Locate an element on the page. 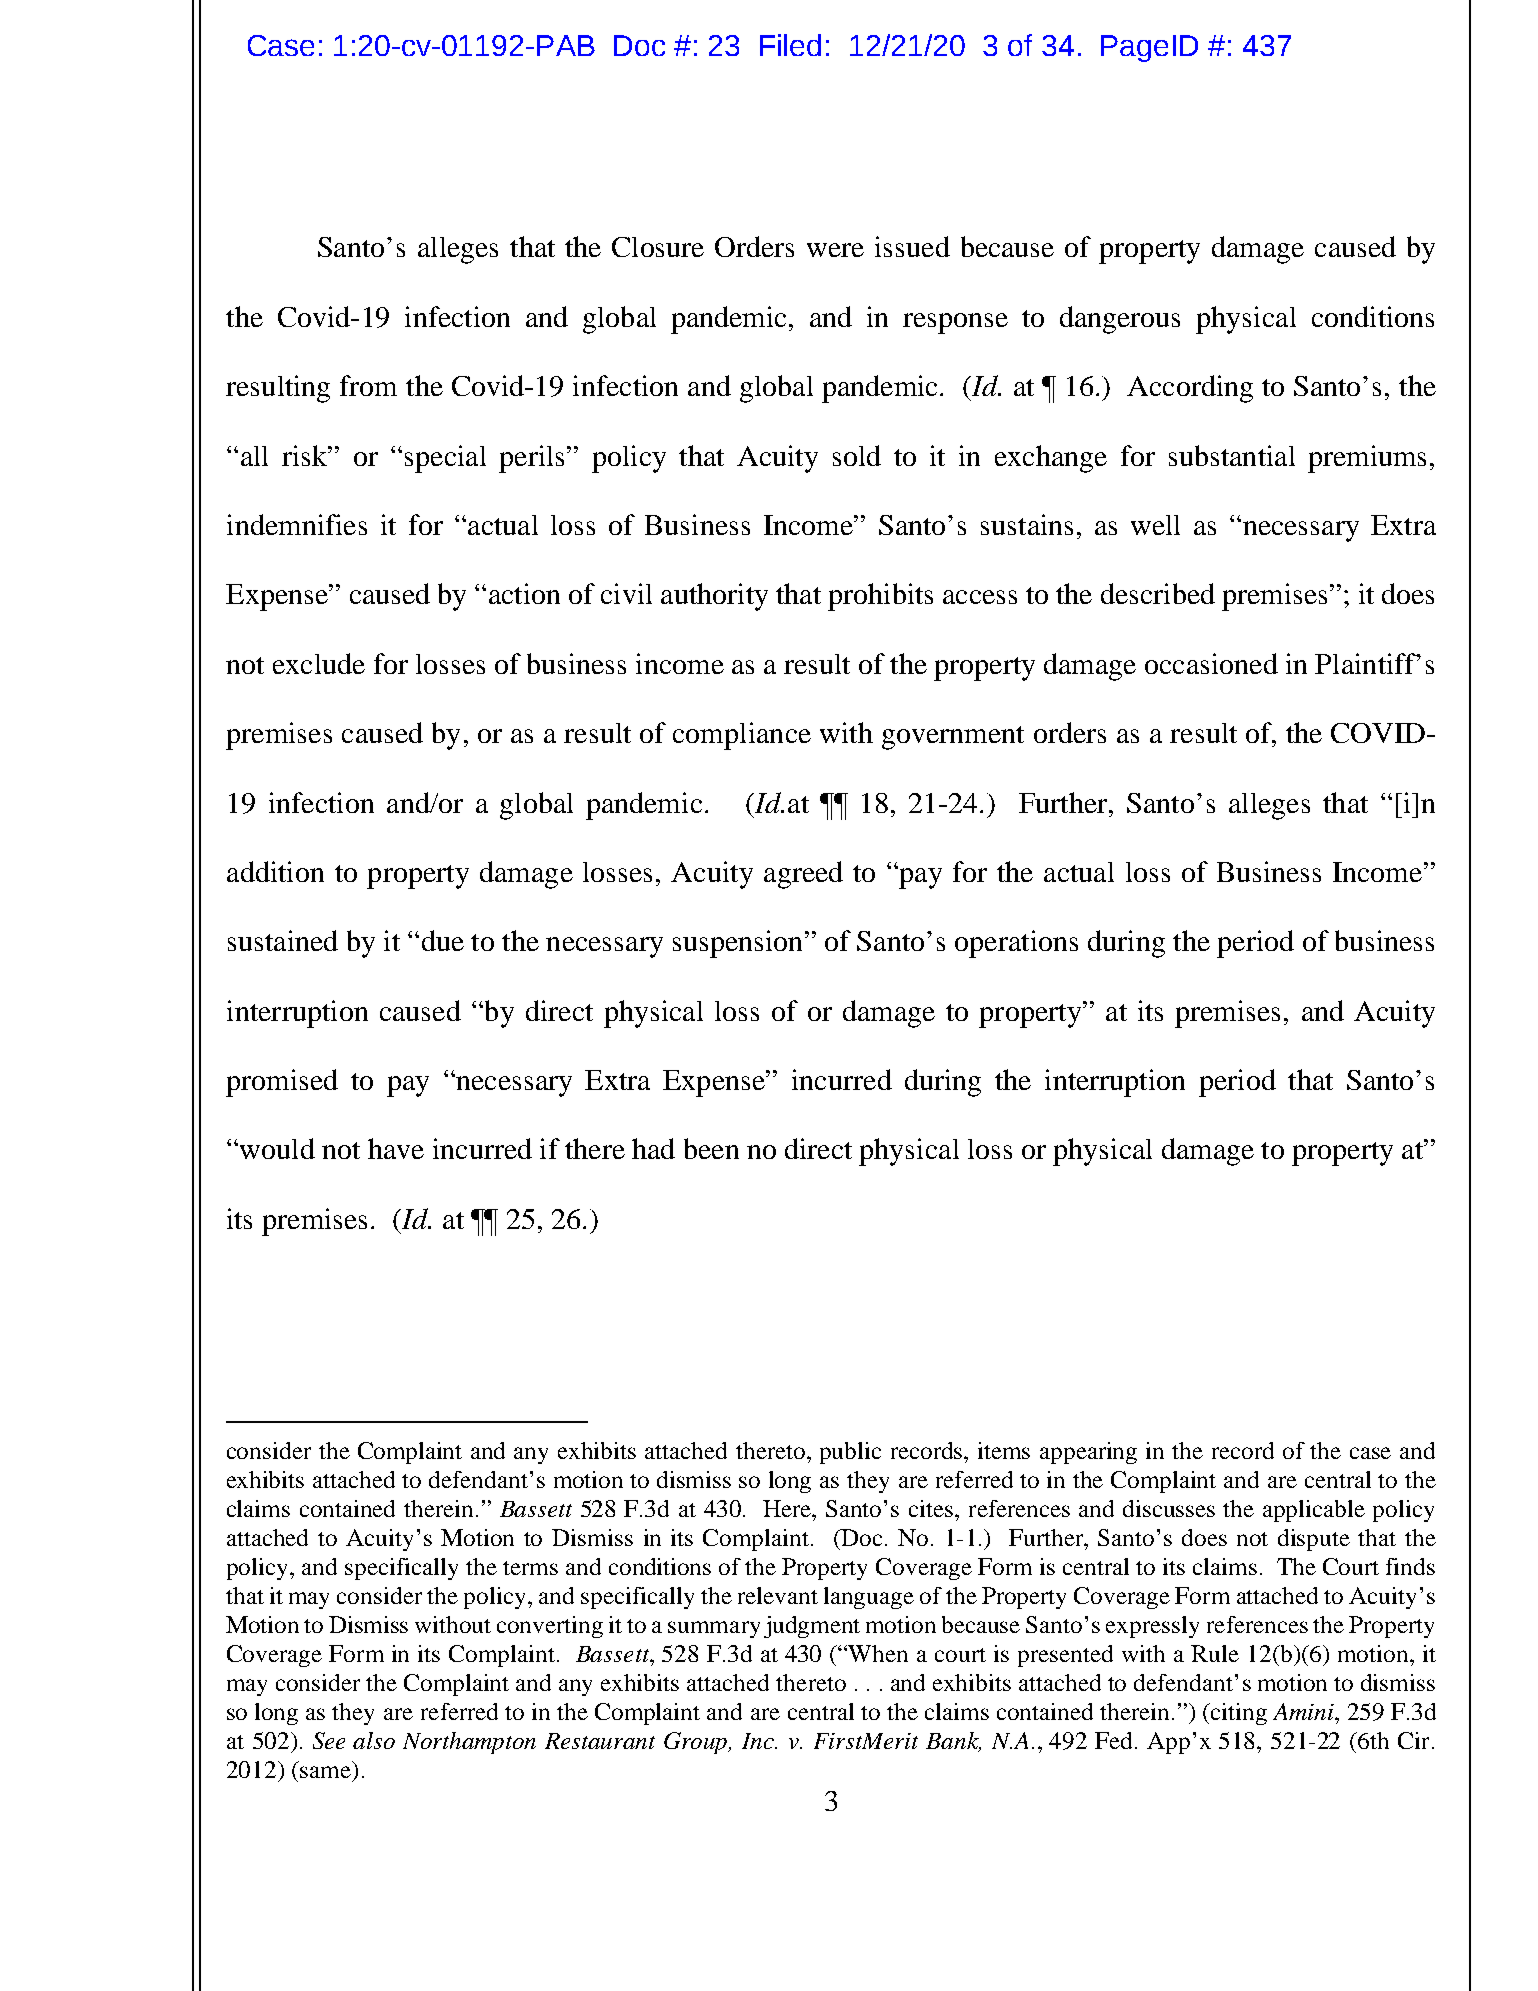 This page has width=1538, height=1991. also is located at coordinates (374, 1740).
